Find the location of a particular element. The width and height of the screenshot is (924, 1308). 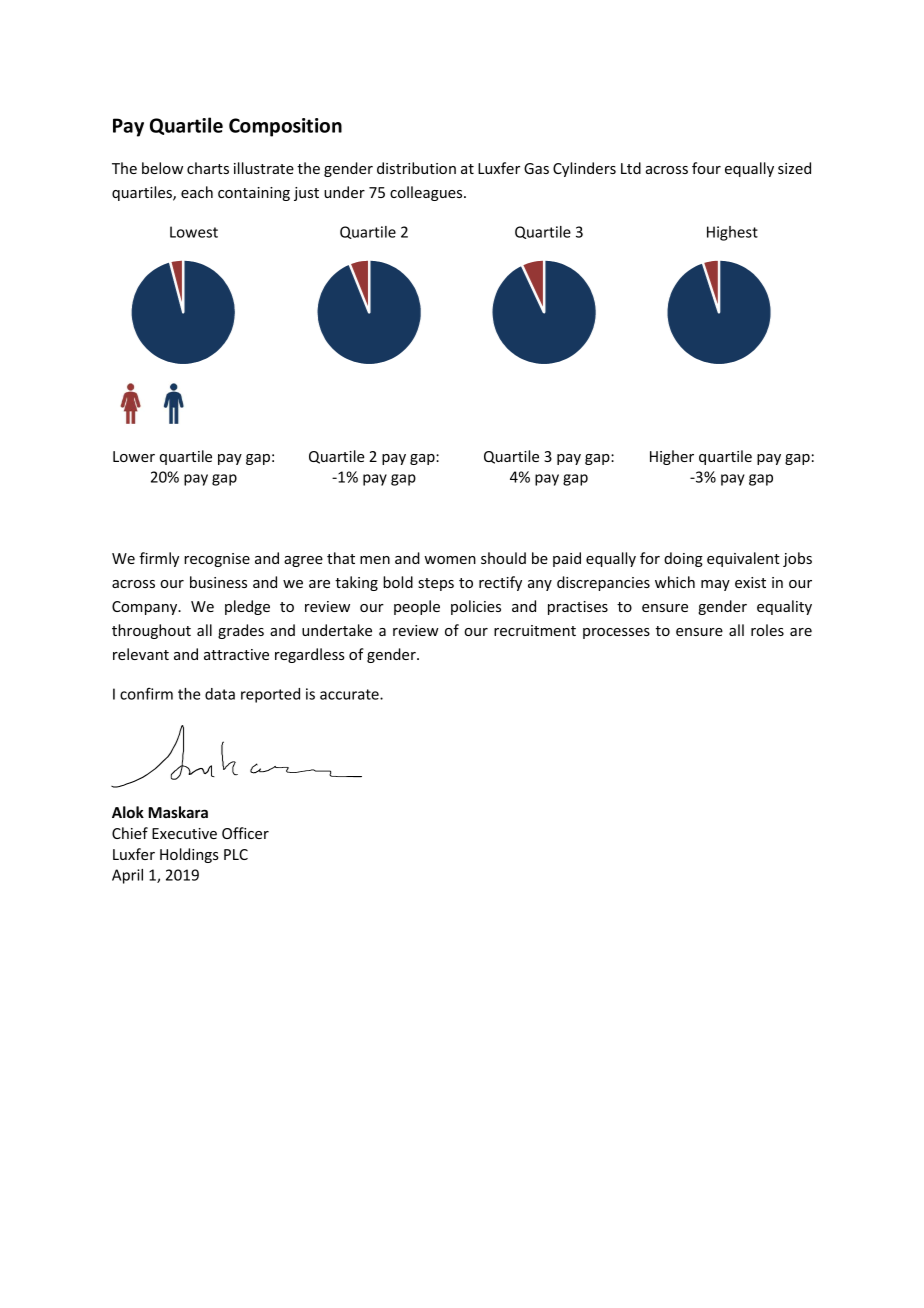

policies is located at coordinates (476, 607).
